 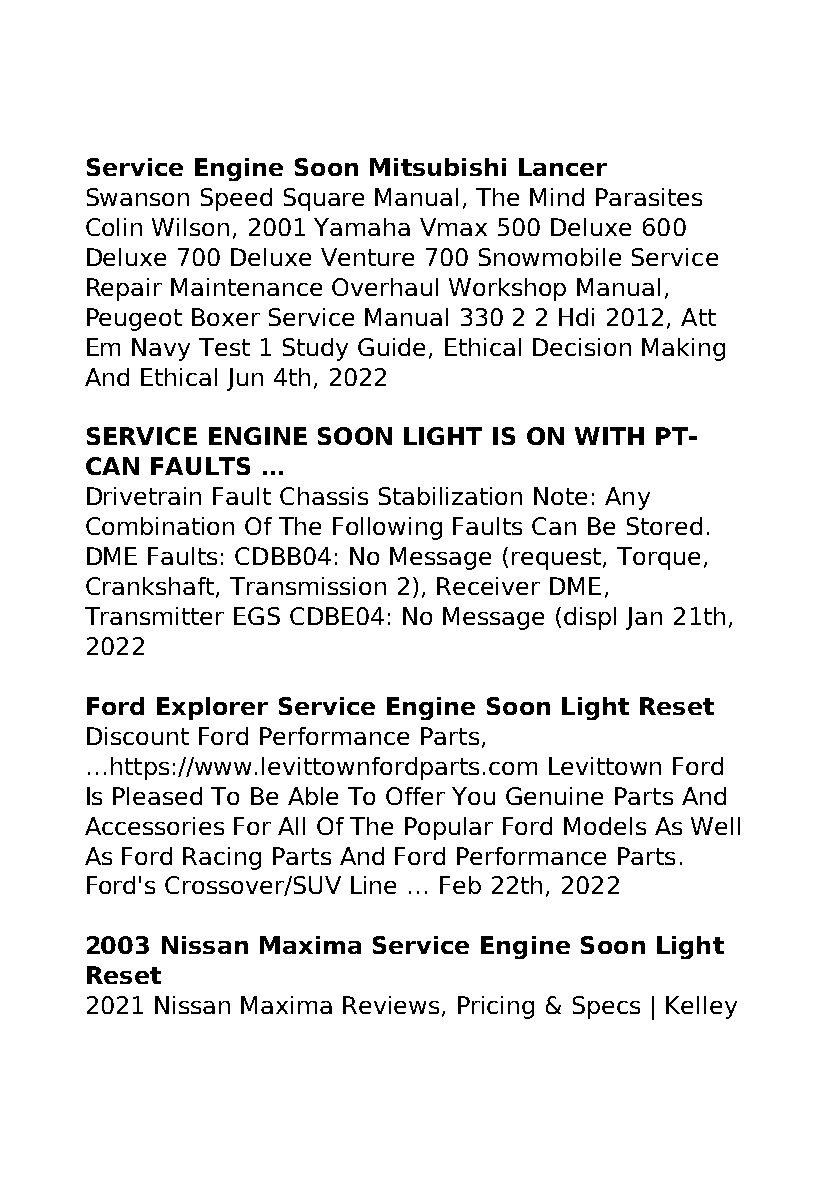 What do you see at coordinates (488, 586) in the document?
I see `Receiver` at bounding box center [488, 586].
